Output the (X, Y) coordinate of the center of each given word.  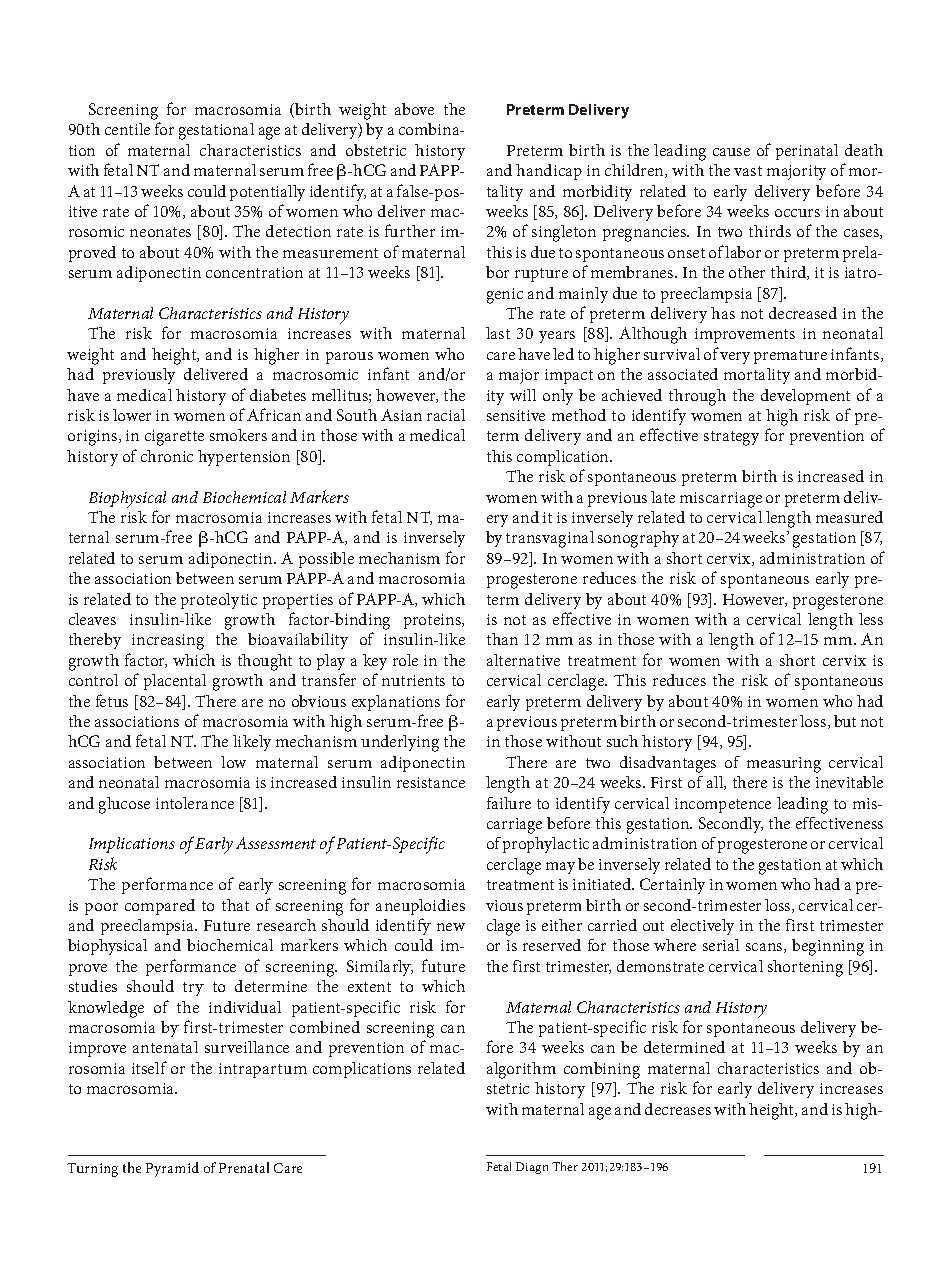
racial (446, 415)
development (805, 397)
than (502, 639)
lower (132, 415)
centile (127, 129)
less (871, 619)
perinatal (807, 152)
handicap (549, 172)
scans (765, 948)
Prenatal (244, 1167)
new (451, 927)
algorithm (521, 1070)
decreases (678, 1109)
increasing (168, 642)
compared (160, 907)
